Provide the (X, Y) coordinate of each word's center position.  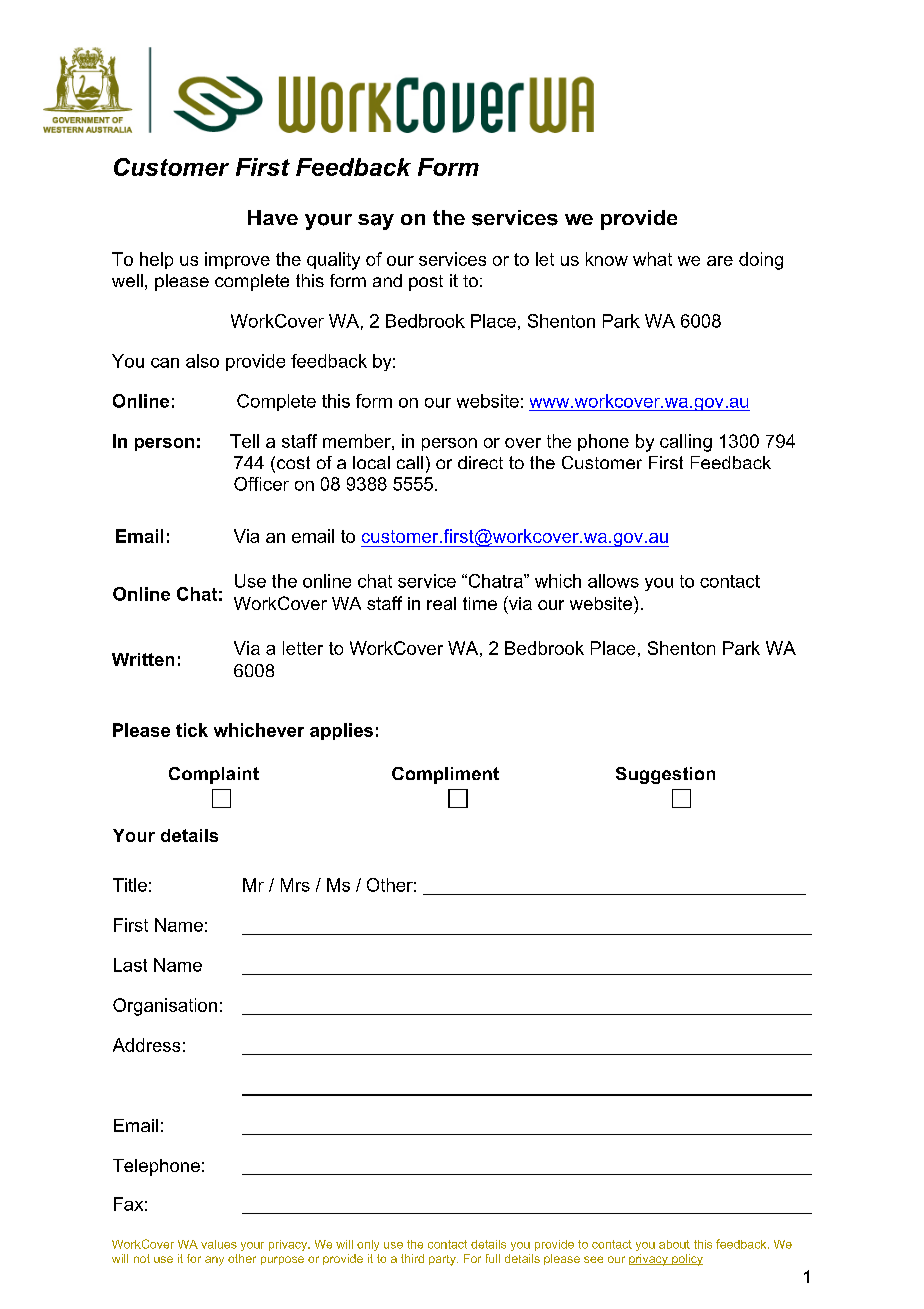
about (674, 1244)
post (426, 283)
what (652, 259)
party (443, 1260)
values (219, 1244)
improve (237, 260)
